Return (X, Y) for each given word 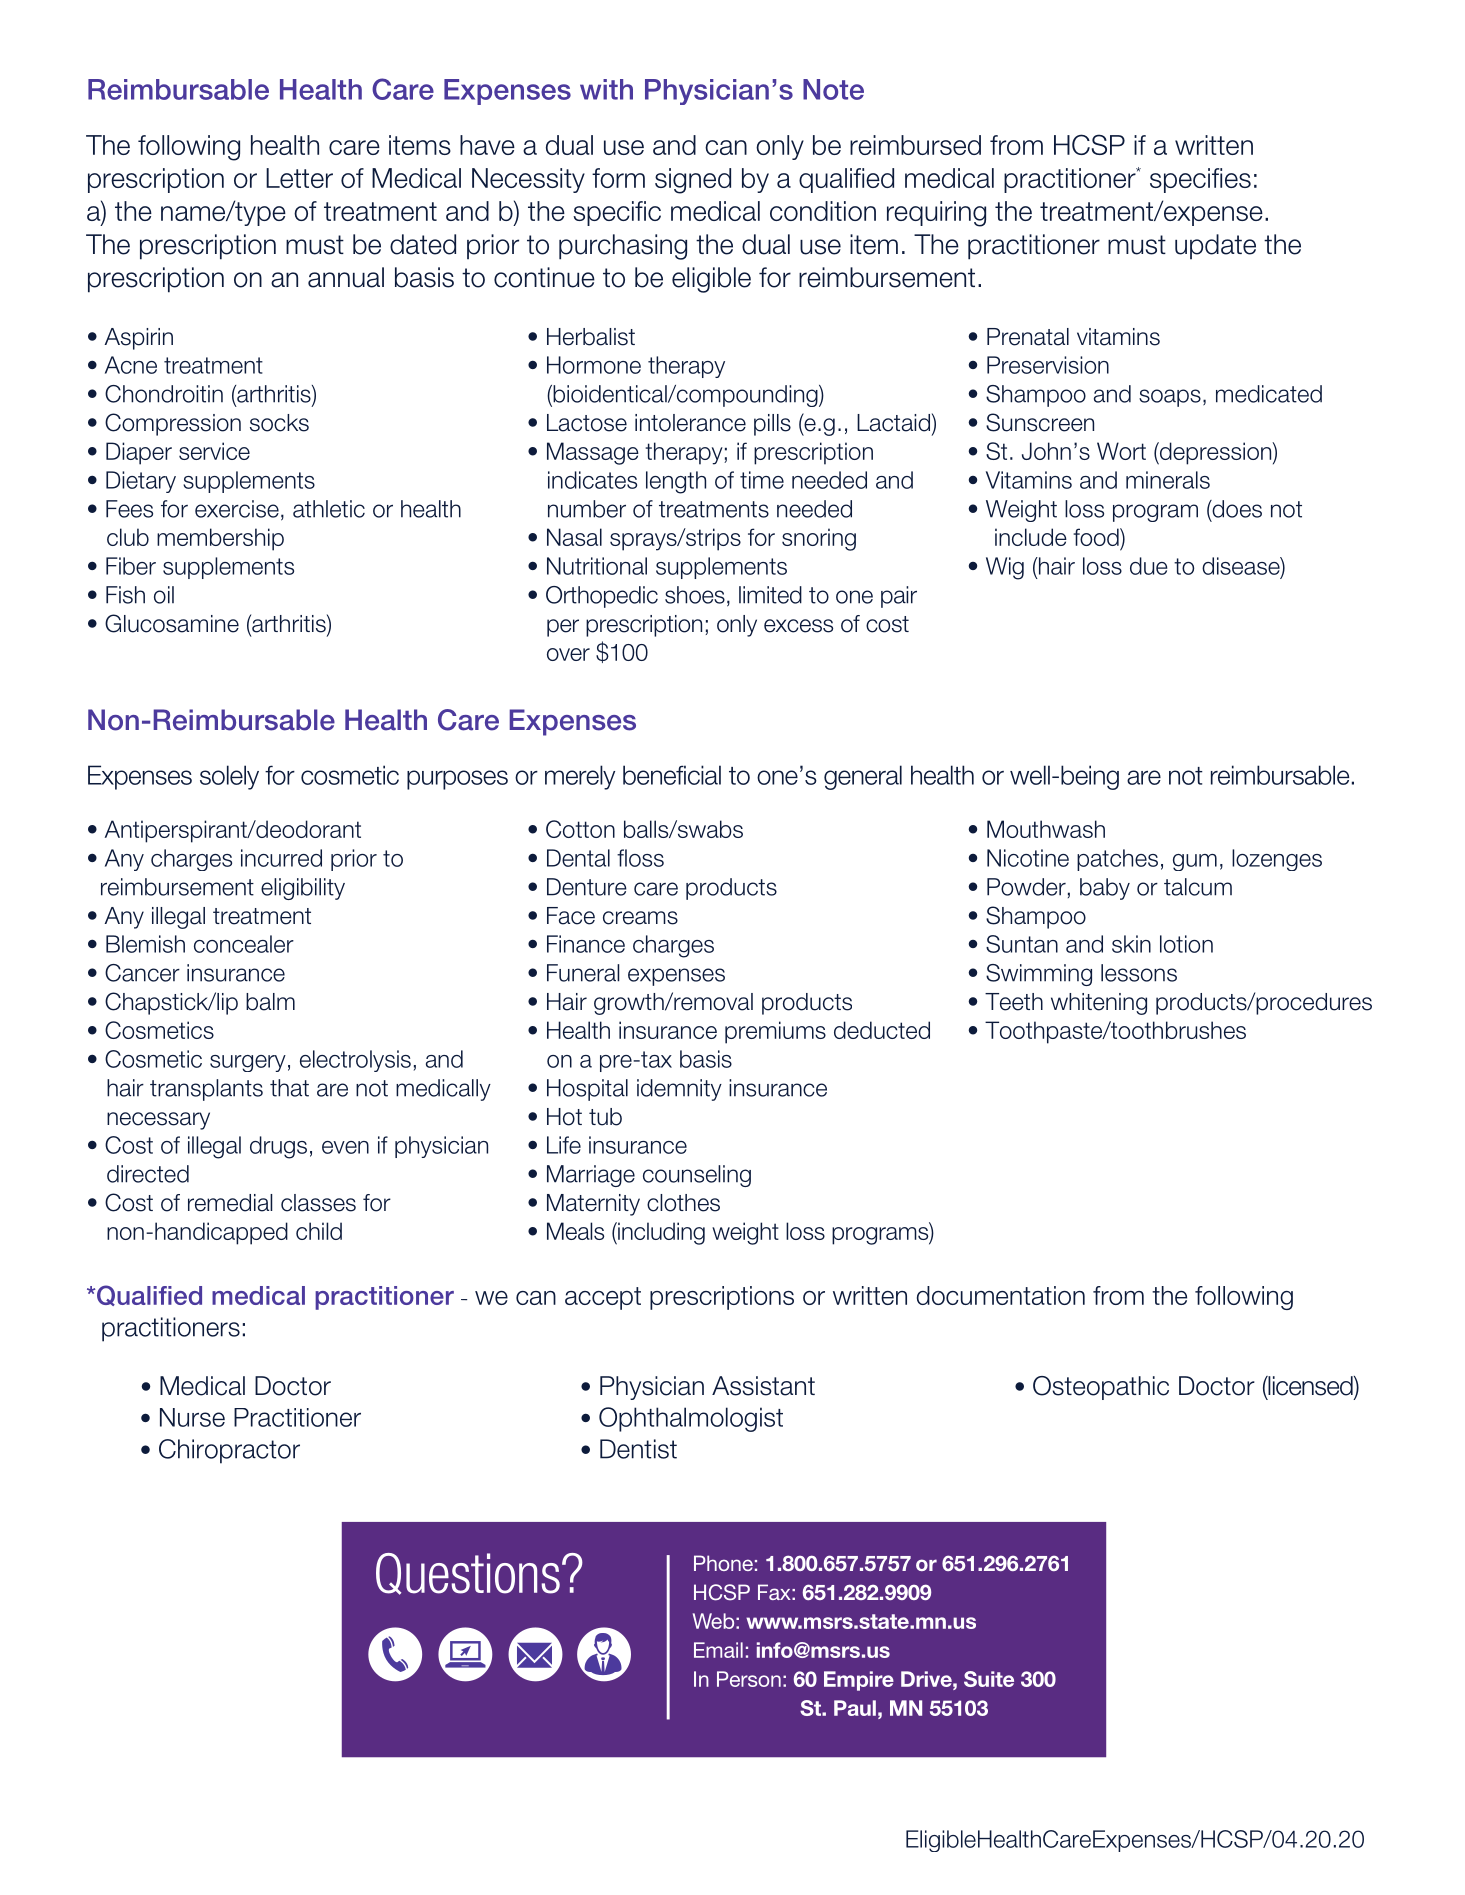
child (319, 1231)
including (660, 1233)
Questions (468, 1574)
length (676, 482)
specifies (1200, 180)
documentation (1001, 1295)
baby (1105, 889)
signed (693, 181)
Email (718, 1650)
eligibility (303, 889)
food (1097, 537)
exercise (237, 509)
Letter (299, 178)
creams (640, 918)
